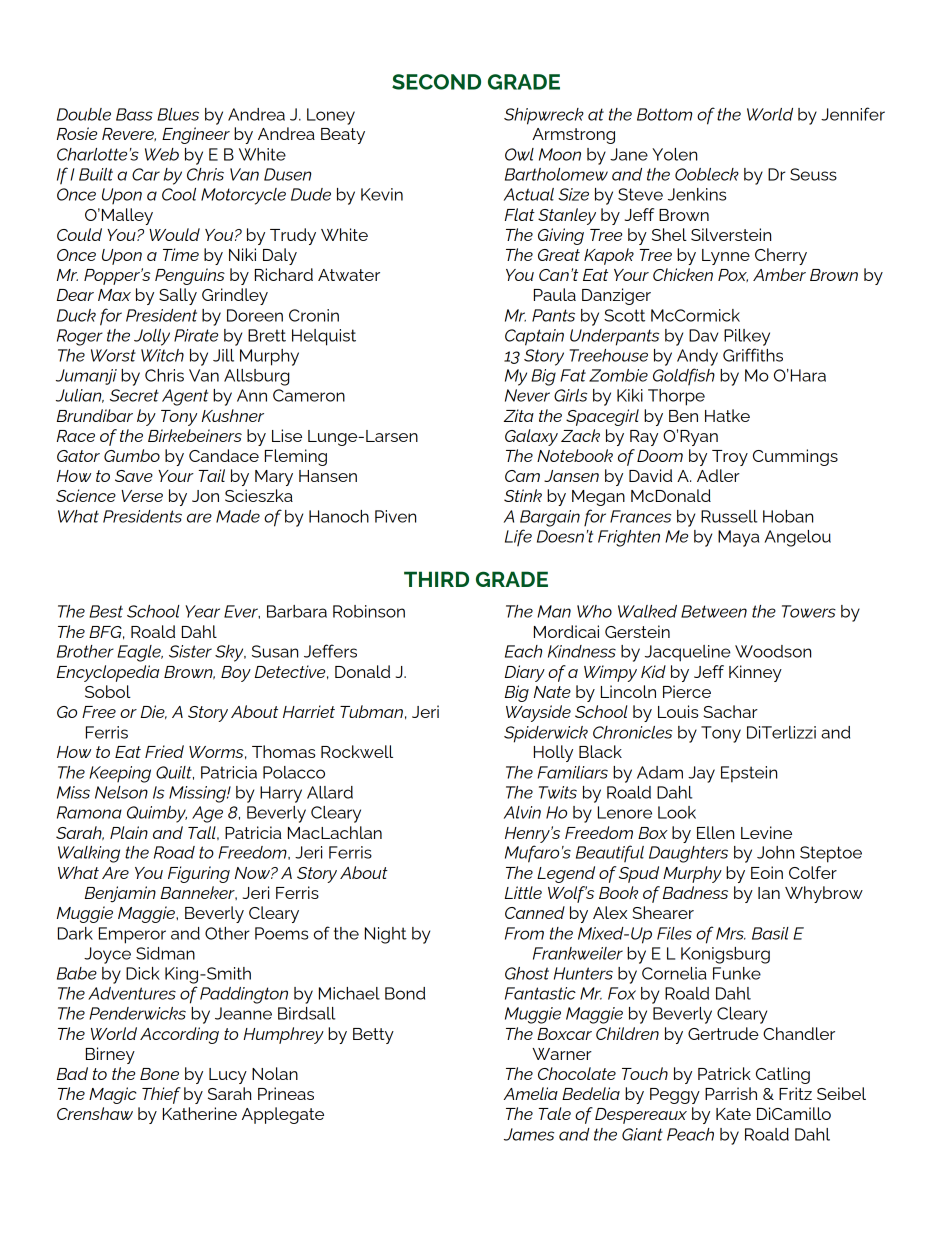 The width and height of the page is (952, 1233). What do you see at coordinates (530, 1093) in the page?
I see `Amelia` at bounding box center [530, 1093].
